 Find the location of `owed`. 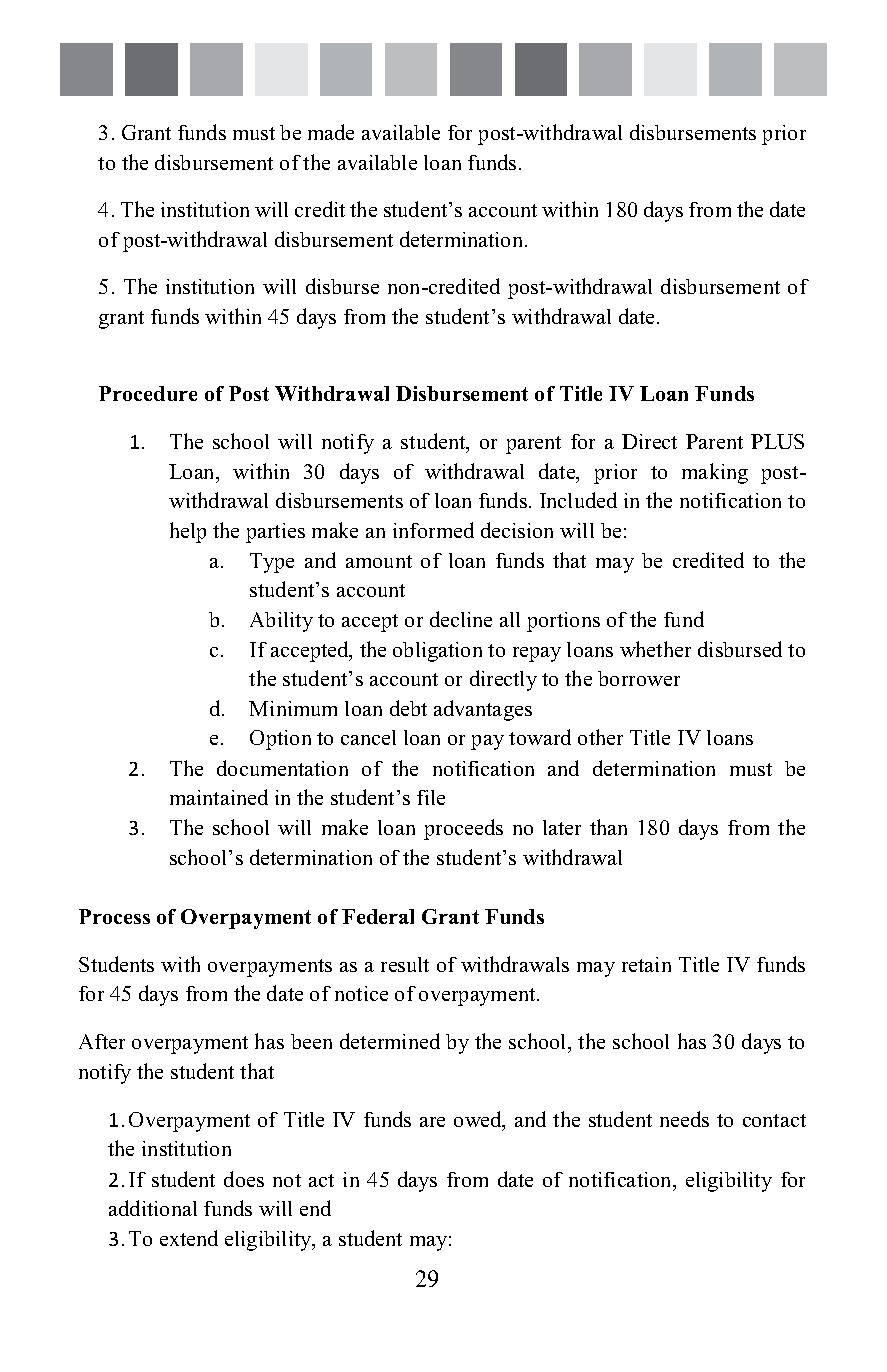

owed is located at coordinates (479, 1120).
